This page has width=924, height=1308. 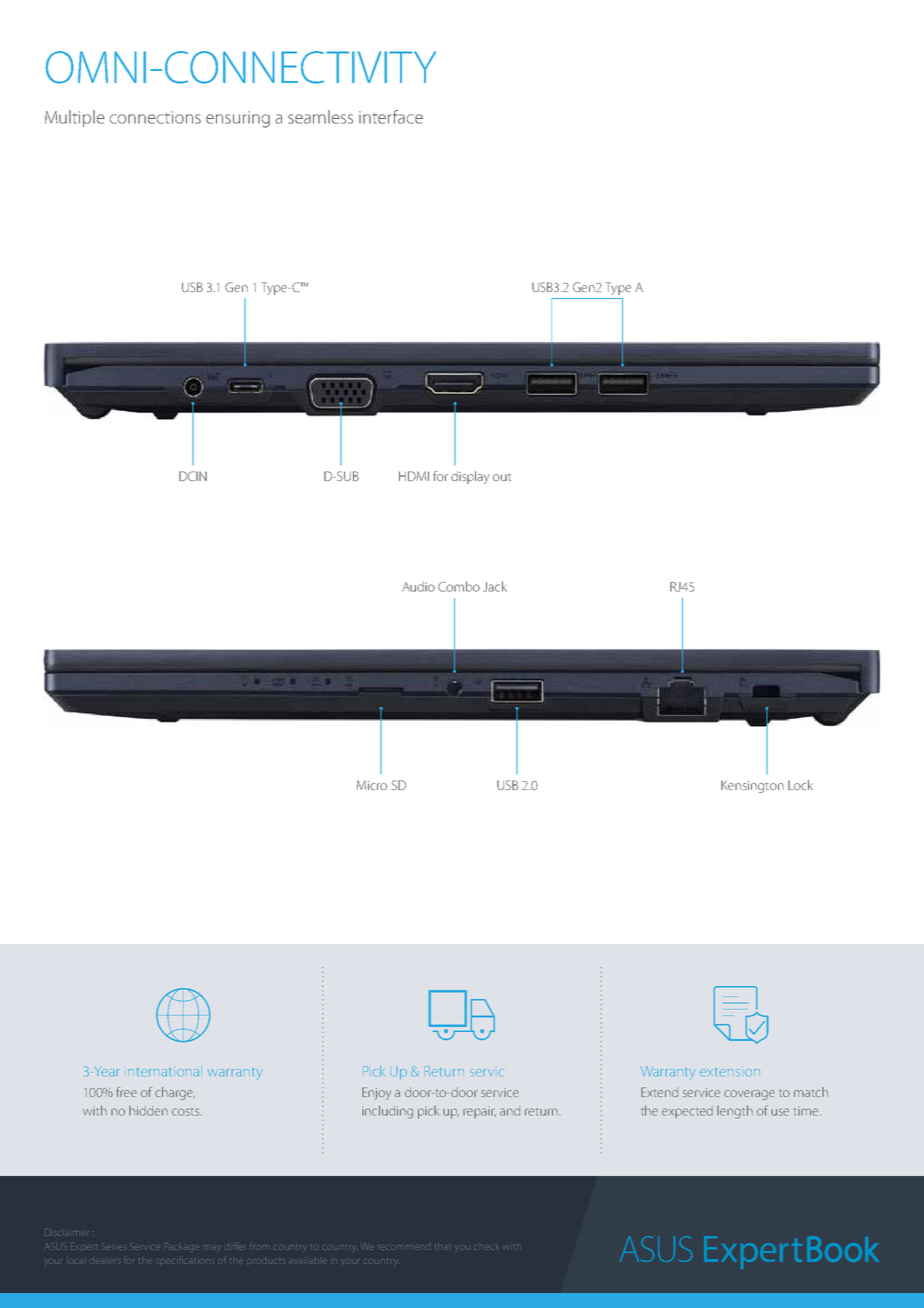 I want to click on interface, so click(x=391, y=117).
